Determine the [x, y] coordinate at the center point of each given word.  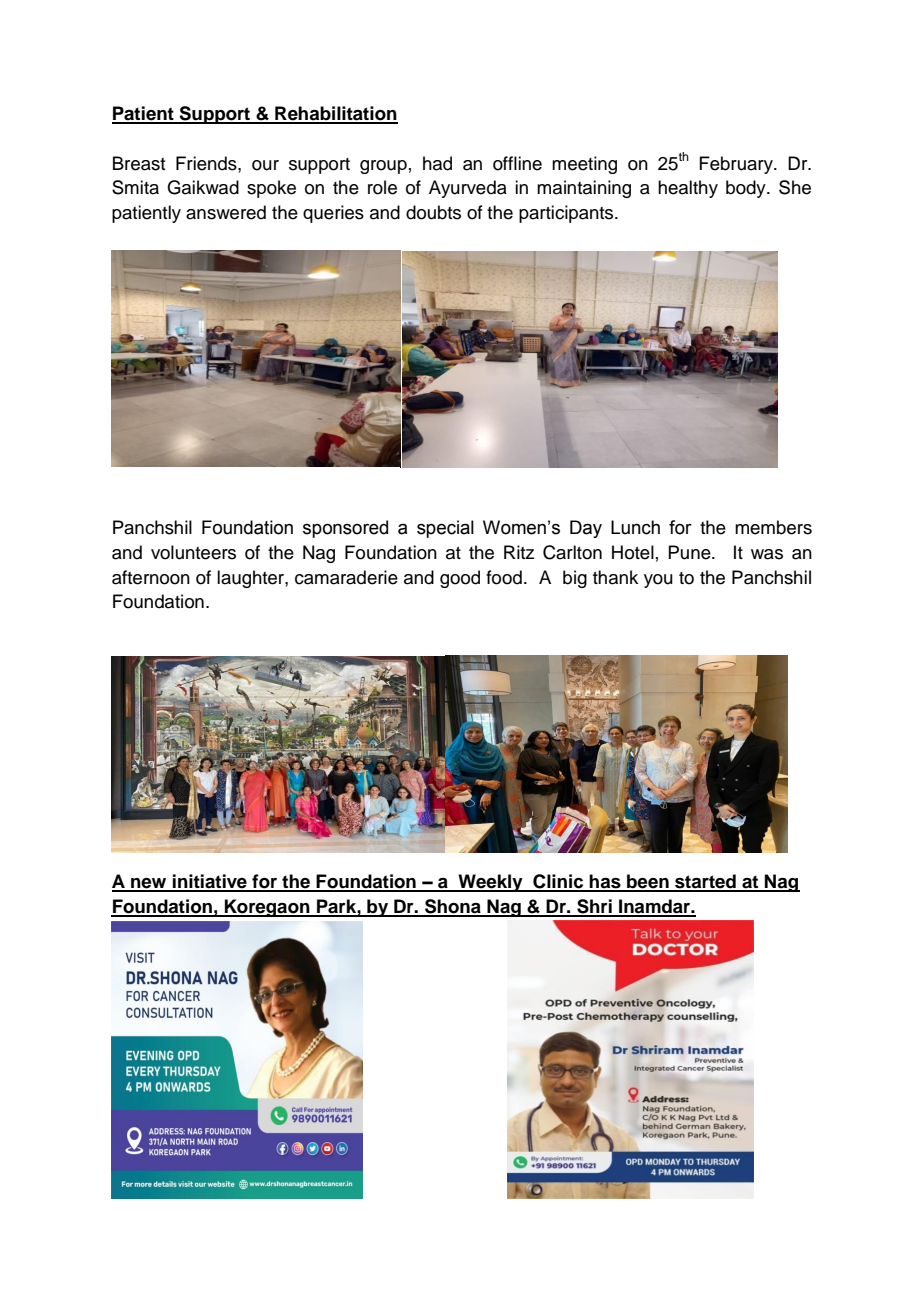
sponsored [345, 529]
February [737, 165]
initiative [210, 882]
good [460, 579]
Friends [207, 163]
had [437, 163]
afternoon [151, 577]
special [445, 529]
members [773, 527]
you [658, 581]
